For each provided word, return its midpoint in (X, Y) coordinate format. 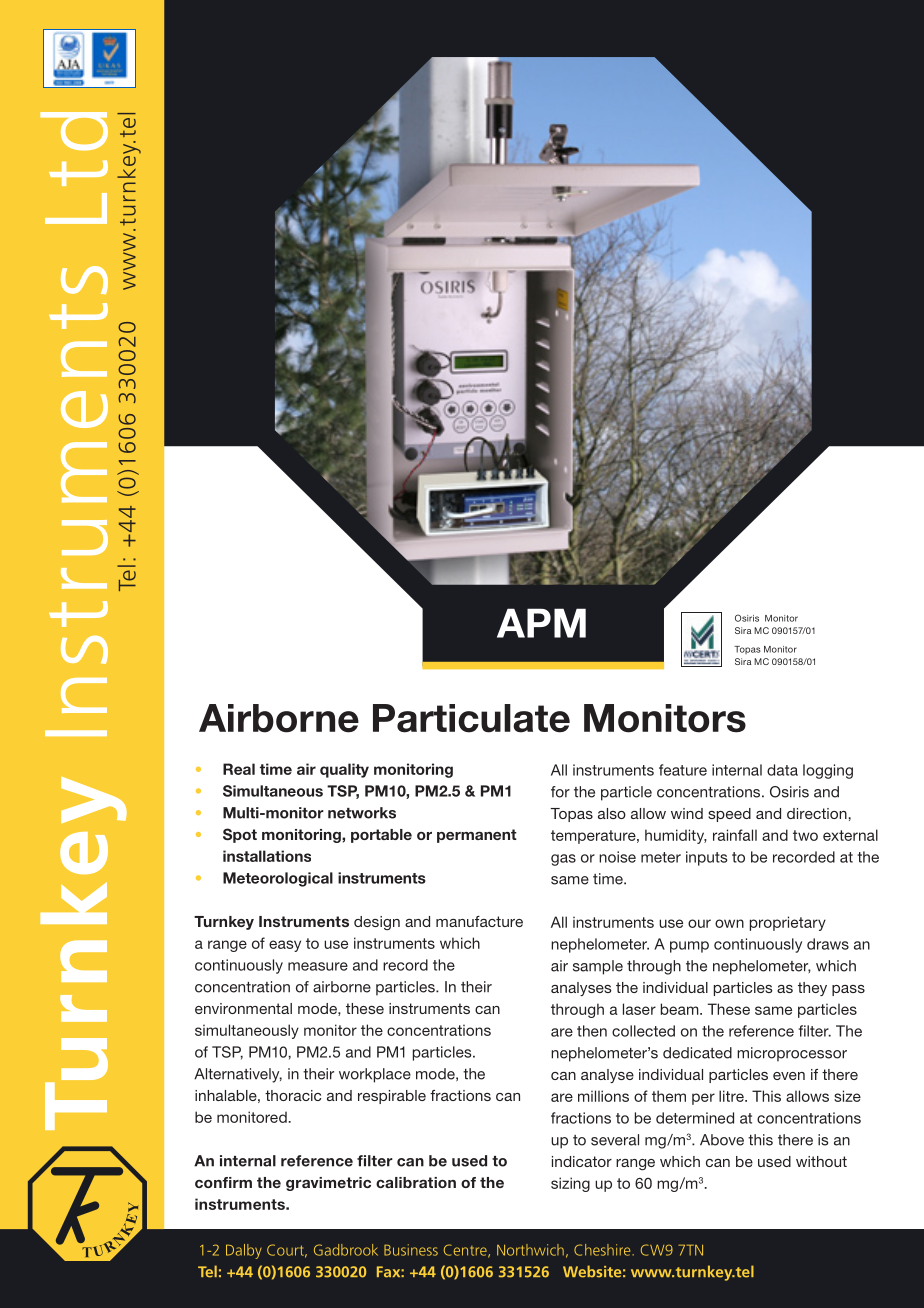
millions (603, 1096)
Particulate (471, 718)
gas (563, 860)
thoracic (293, 1095)
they (812, 989)
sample (598, 967)
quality (344, 770)
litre (732, 1096)
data (782, 770)
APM (541, 623)
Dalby (244, 1251)
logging (828, 771)
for (560, 792)
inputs (706, 858)
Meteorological (278, 879)
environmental (243, 1008)
